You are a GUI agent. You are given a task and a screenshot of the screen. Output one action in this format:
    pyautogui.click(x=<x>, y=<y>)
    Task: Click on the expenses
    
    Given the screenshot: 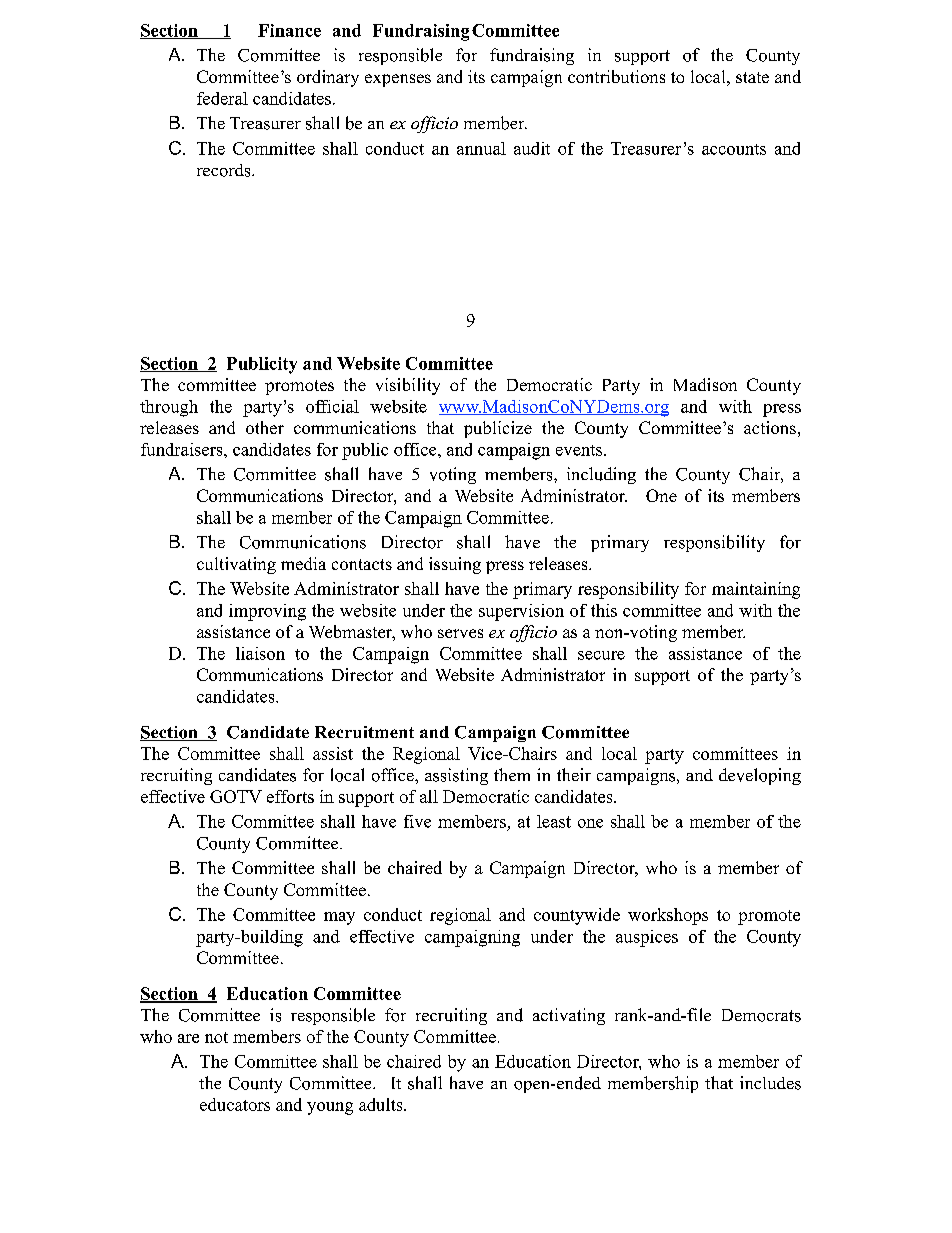 What is the action you would take?
    pyautogui.click(x=398, y=80)
